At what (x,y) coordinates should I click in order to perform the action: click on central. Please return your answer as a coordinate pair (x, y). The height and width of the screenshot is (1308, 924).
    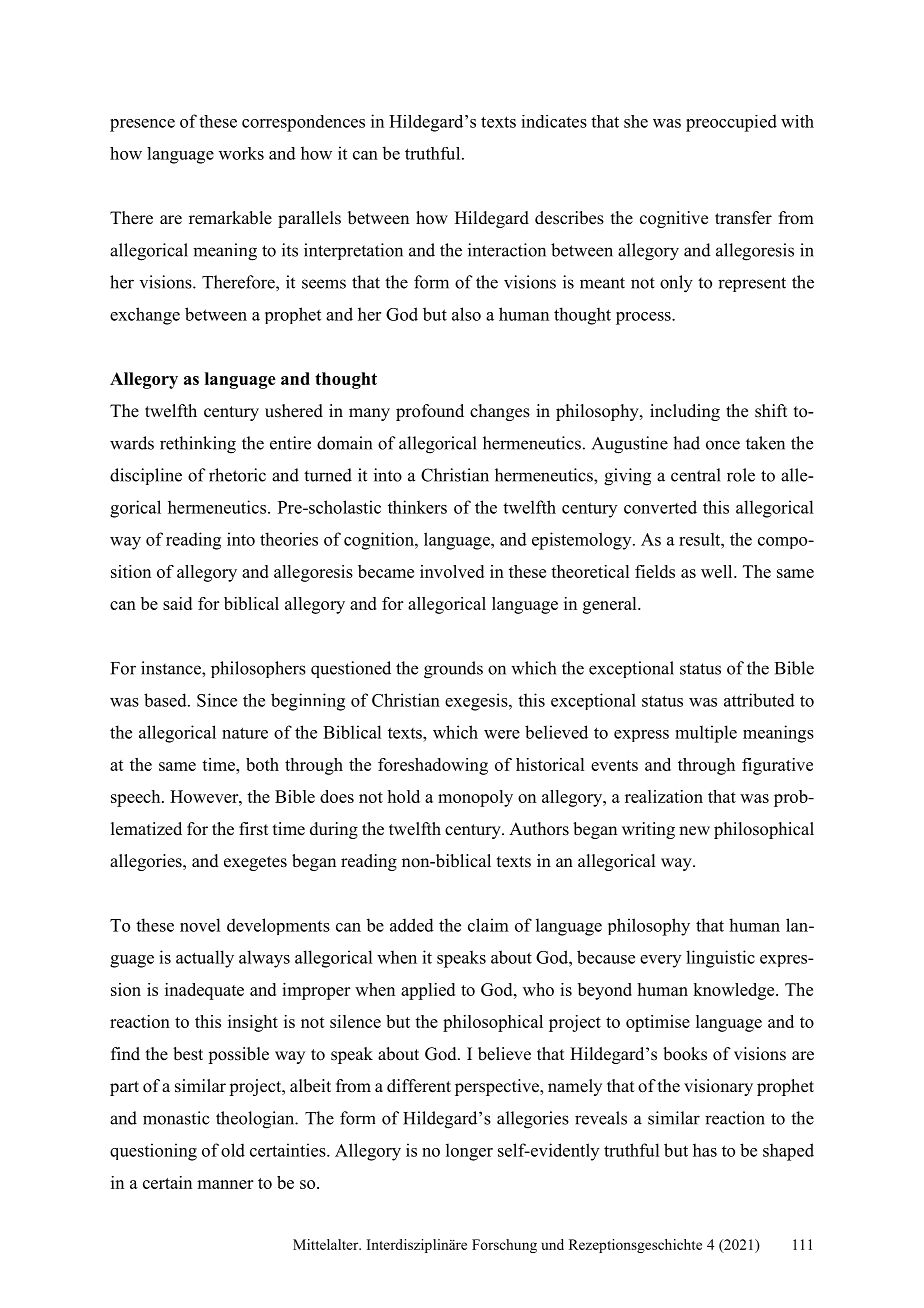
    Looking at the image, I should click on (696, 475).
